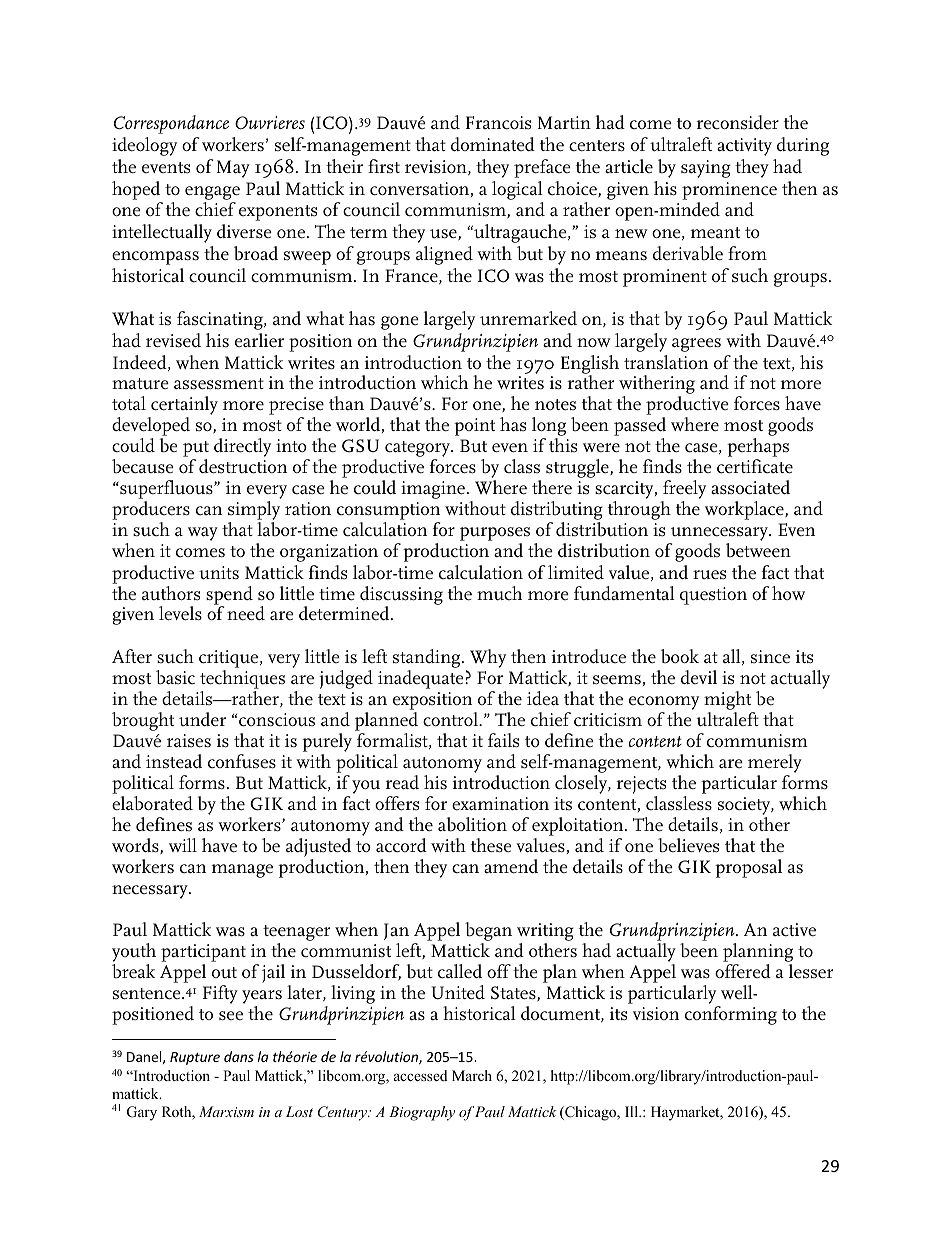 This document has height=1233, width=952. What do you see at coordinates (195, 1058) in the document?
I see `Rupture` at bounding box center [195, 1058].
